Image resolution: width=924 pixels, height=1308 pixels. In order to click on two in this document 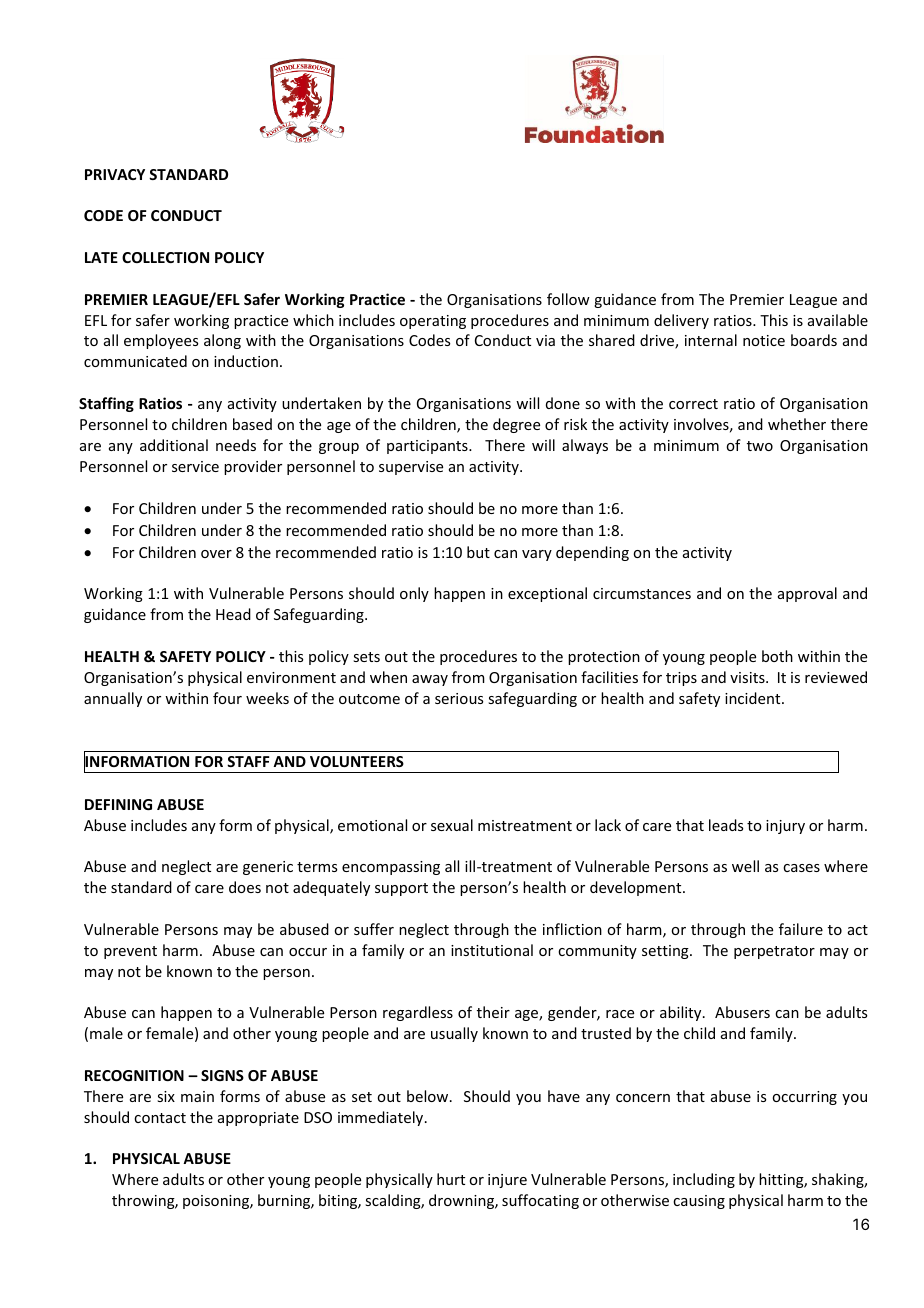, I will do `click(760, 446)`.
